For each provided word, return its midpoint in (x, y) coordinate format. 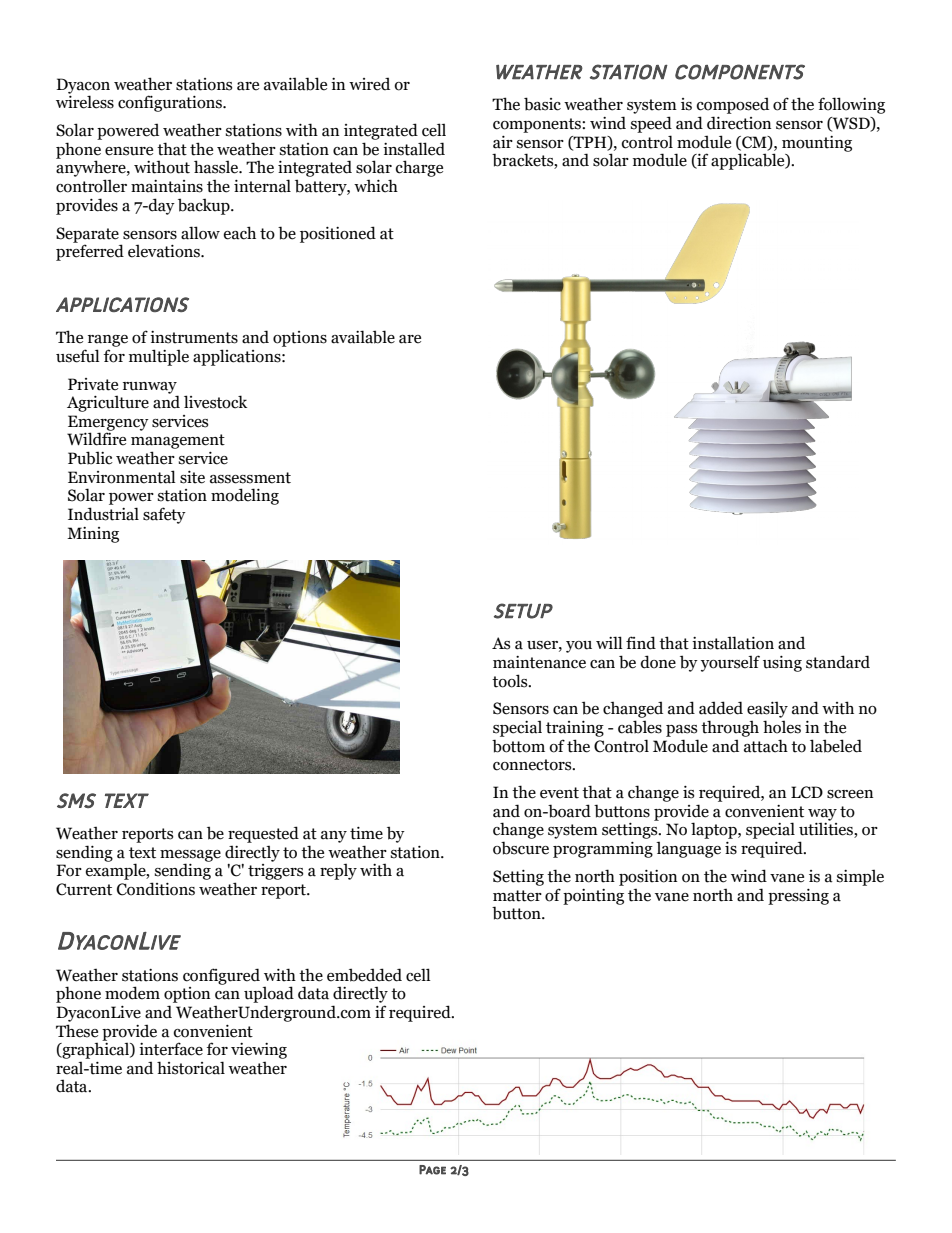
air (503, 142)
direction (739, 123)
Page (432, 1170)
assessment (250, 478)
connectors (533, 765)
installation (733, 643)
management (178, 441)
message (190, 857)
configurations (171, 103)
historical (191, 1068)
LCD (807, 792)
